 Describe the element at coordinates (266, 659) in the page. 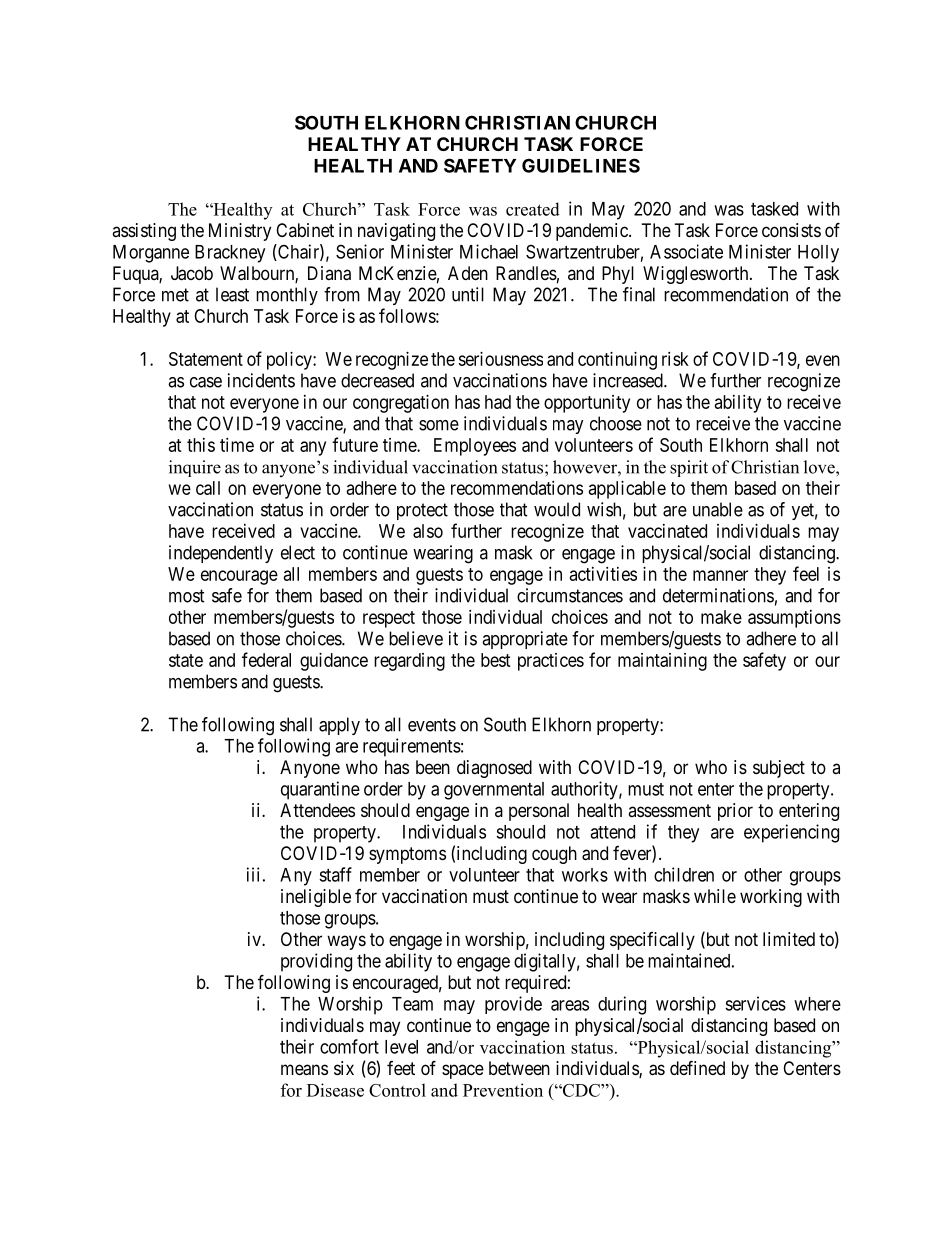

I see `federal` at that location.
